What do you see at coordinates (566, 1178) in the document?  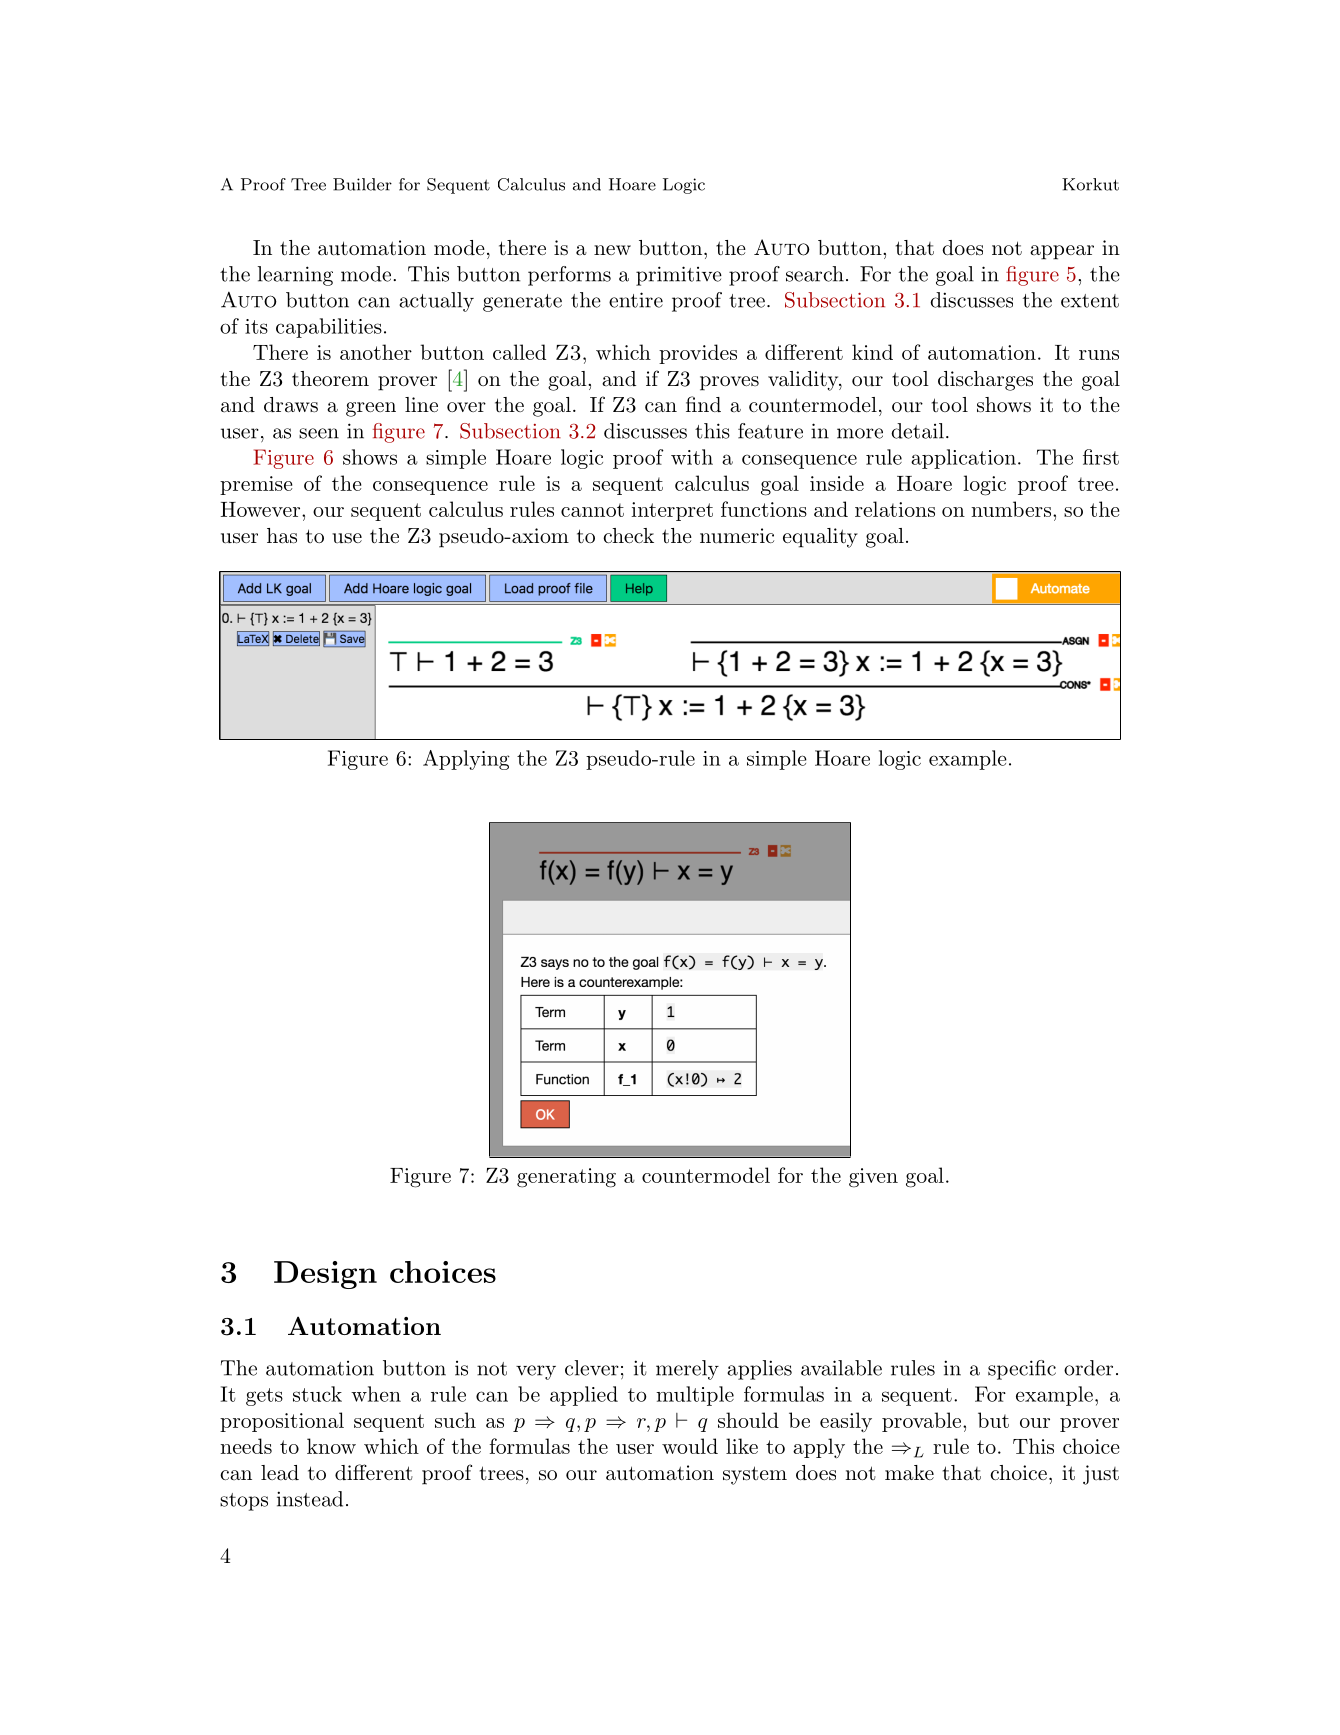 I see `generating` at bounding box center [566, 1178].
